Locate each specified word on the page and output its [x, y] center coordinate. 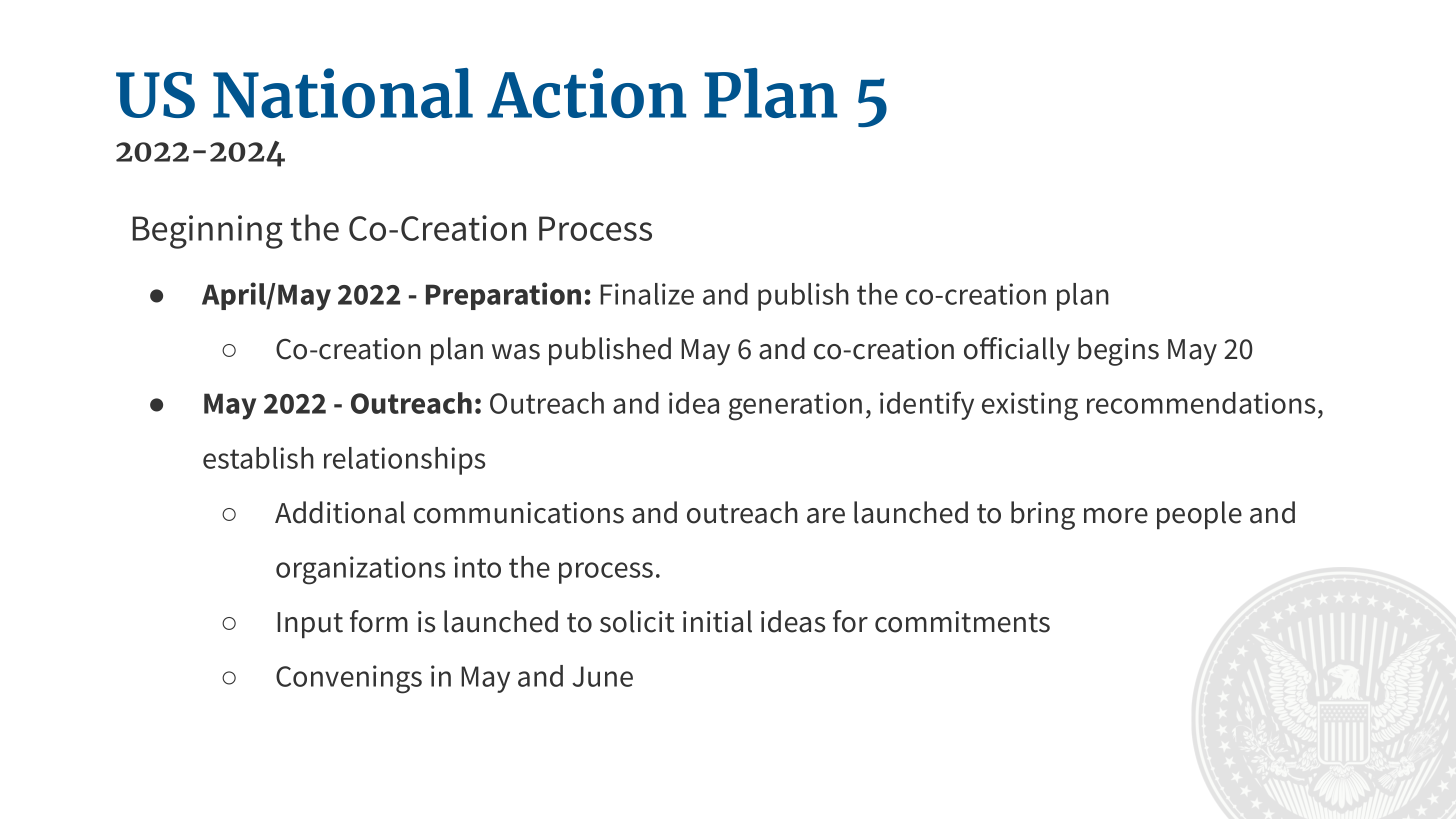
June [602, 676]
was [516, 352]
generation [795, 406]
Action [586, 93]
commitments [962, 622]
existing [1030, 406]
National [343, 93]
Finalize [647, 294]
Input [310, 625]
